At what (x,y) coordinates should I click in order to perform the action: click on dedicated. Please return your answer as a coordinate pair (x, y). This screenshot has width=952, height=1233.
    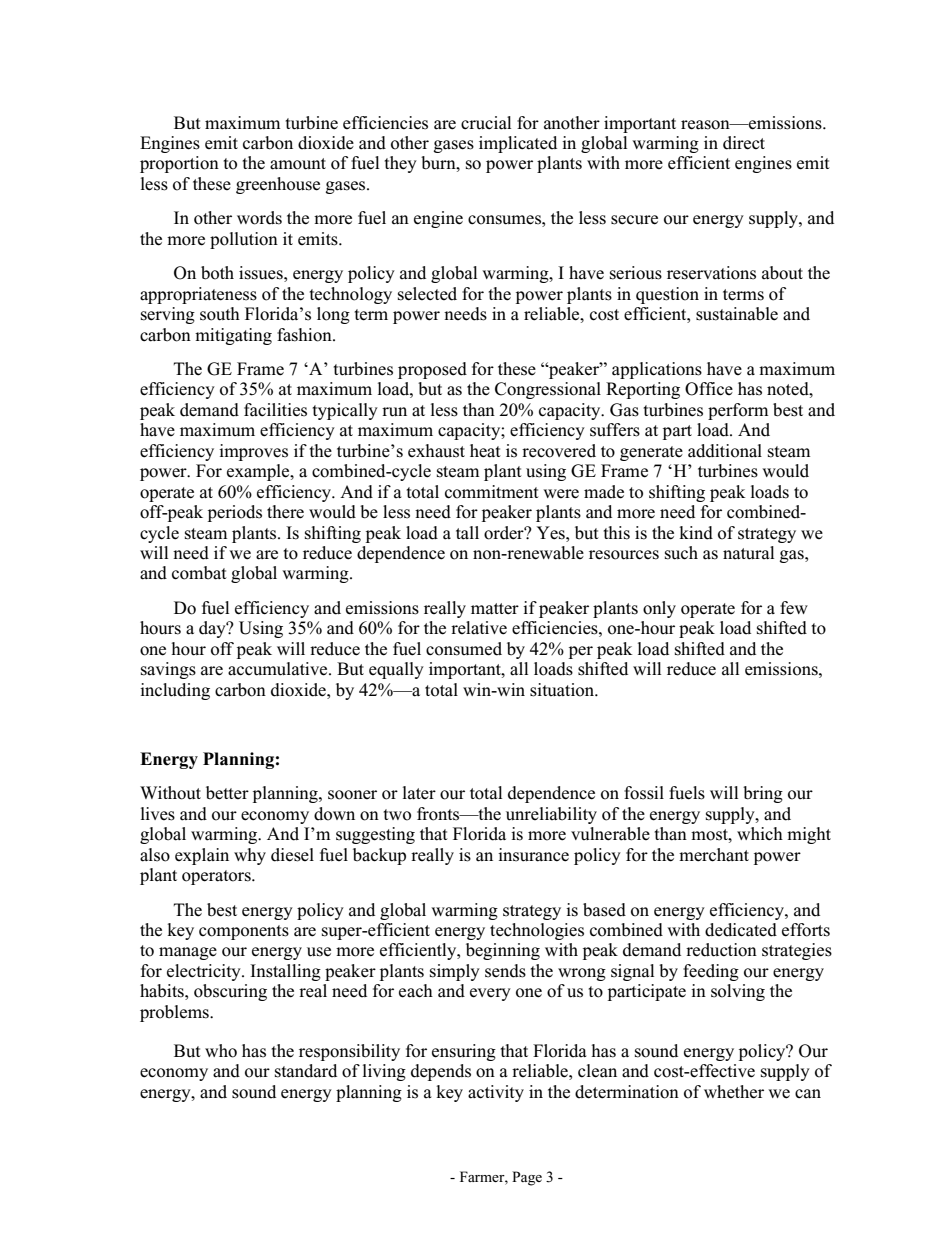
    Looking at the image, I should click on (741, 930).
